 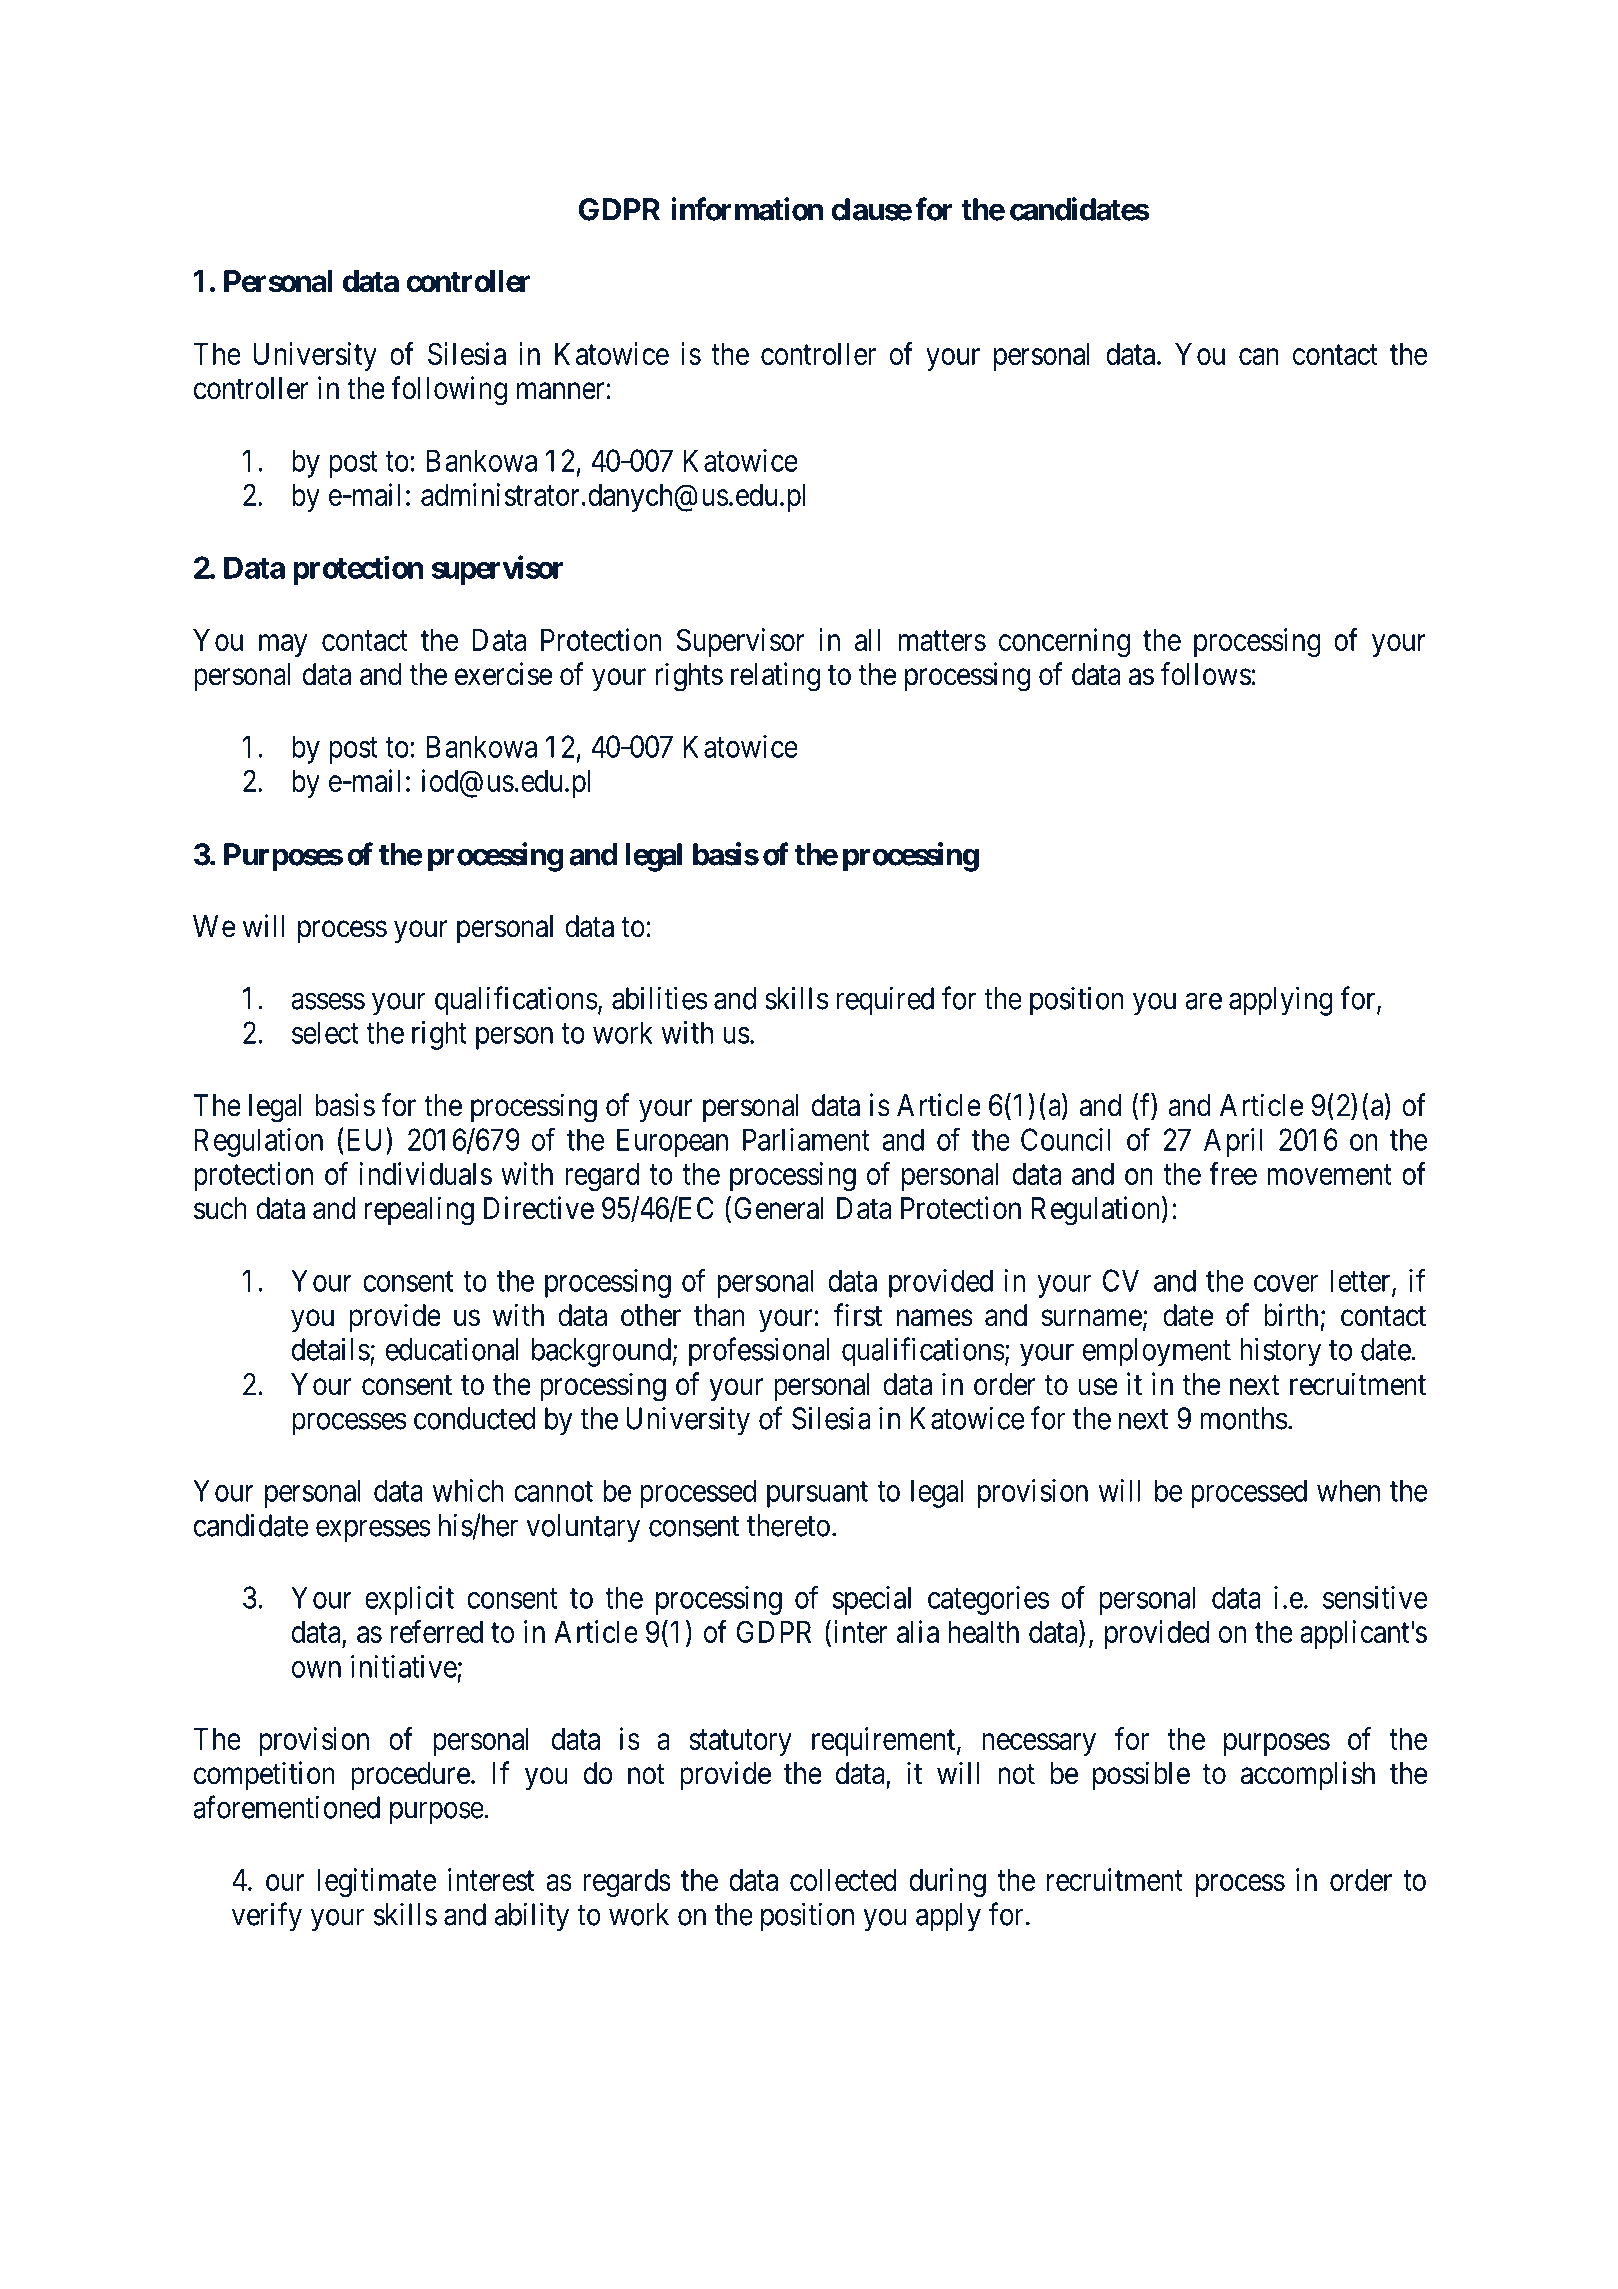 What do you see at coordinates (325, 1032) in the document?
I see `select` at bounding box center [325, 1032].
